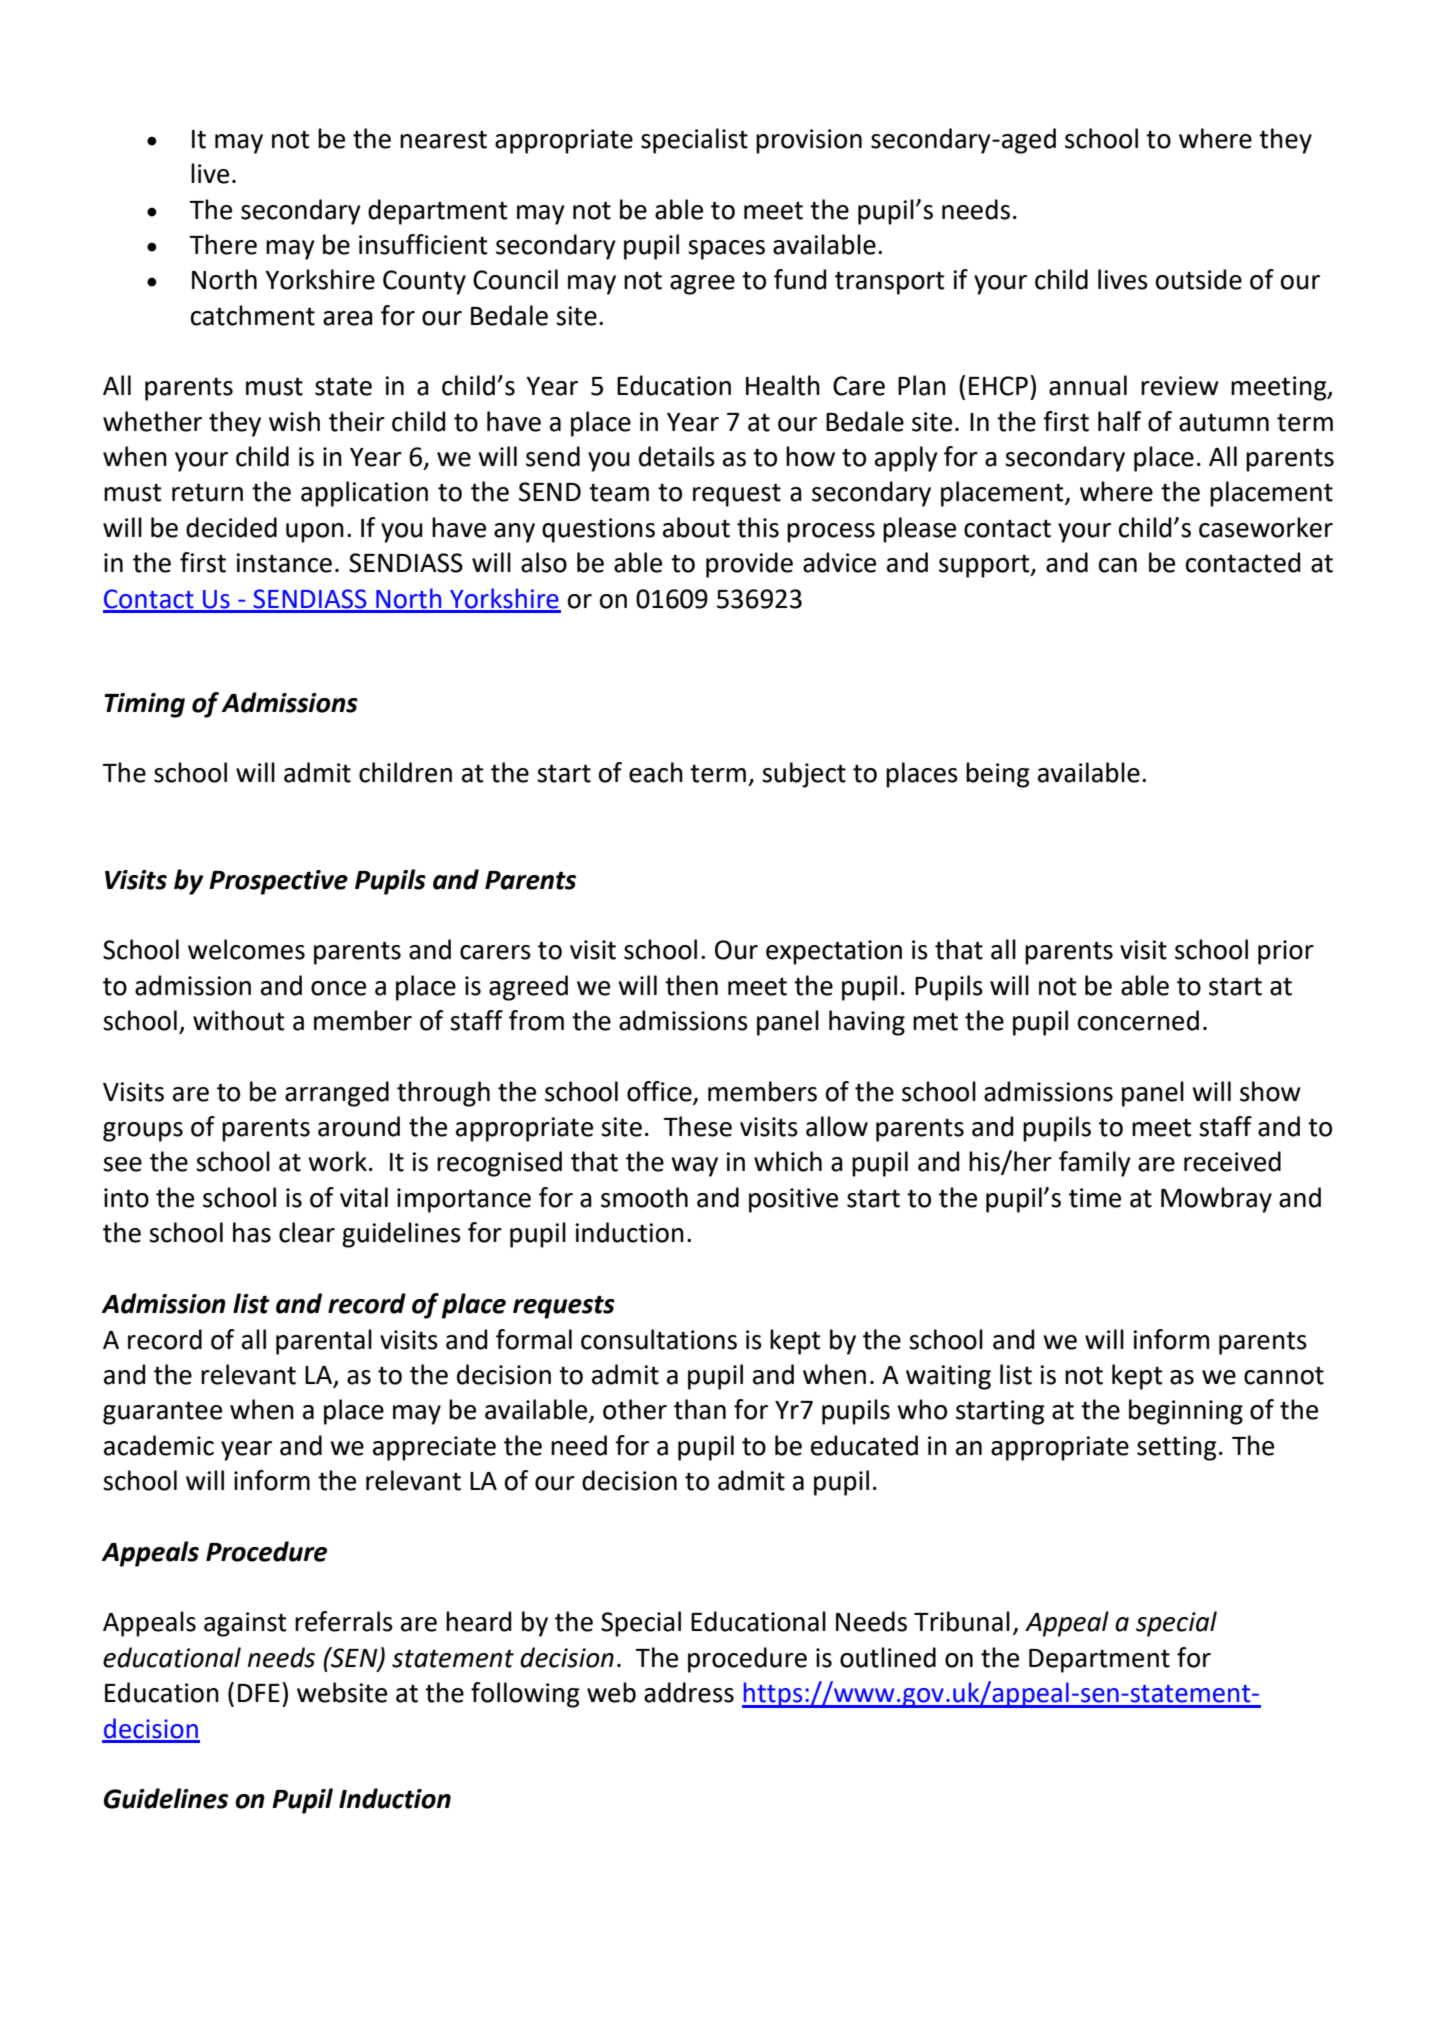  Describe the element at coordinates (694, 1167) in the document. I see `way` at that location.
